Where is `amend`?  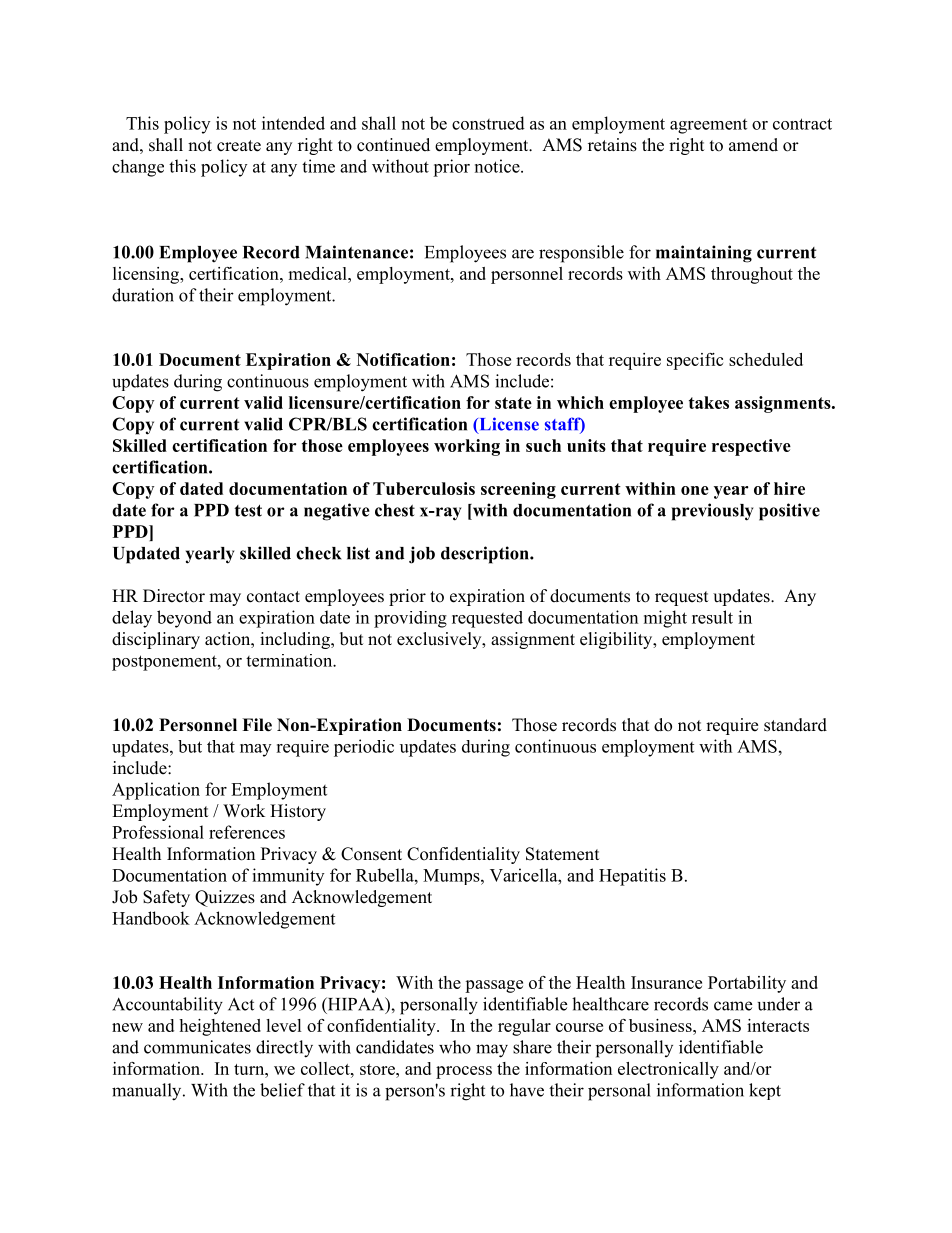 amend is located at coordinates (753, 145).
